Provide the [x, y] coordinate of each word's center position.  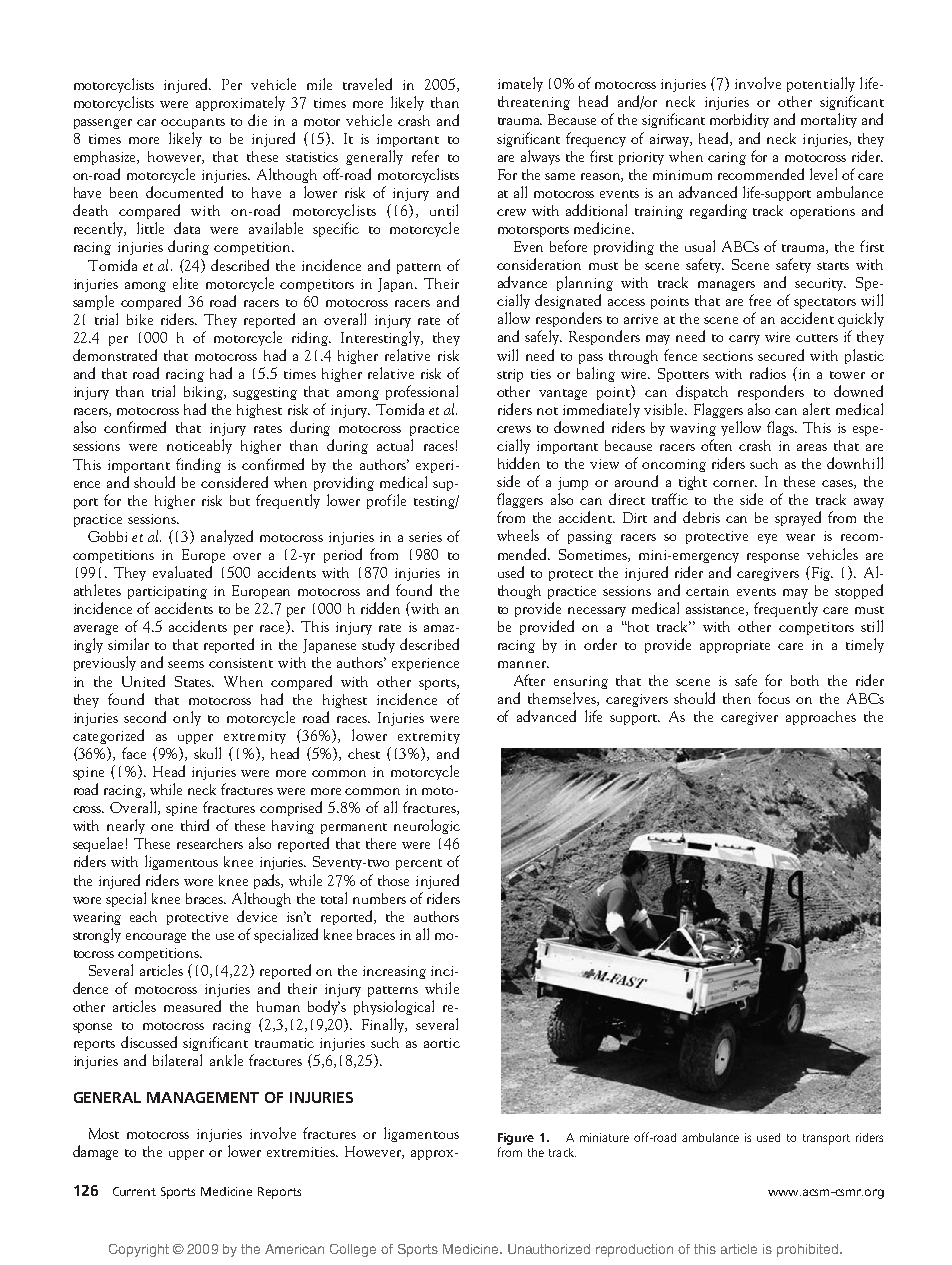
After [529, 680]
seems [186, 664]
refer [425, 156]
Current [134, 1191]
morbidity [739, 120]
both [805, 680]
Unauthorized [549, 1249]
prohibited [809, 1250]
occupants [193, 123]
